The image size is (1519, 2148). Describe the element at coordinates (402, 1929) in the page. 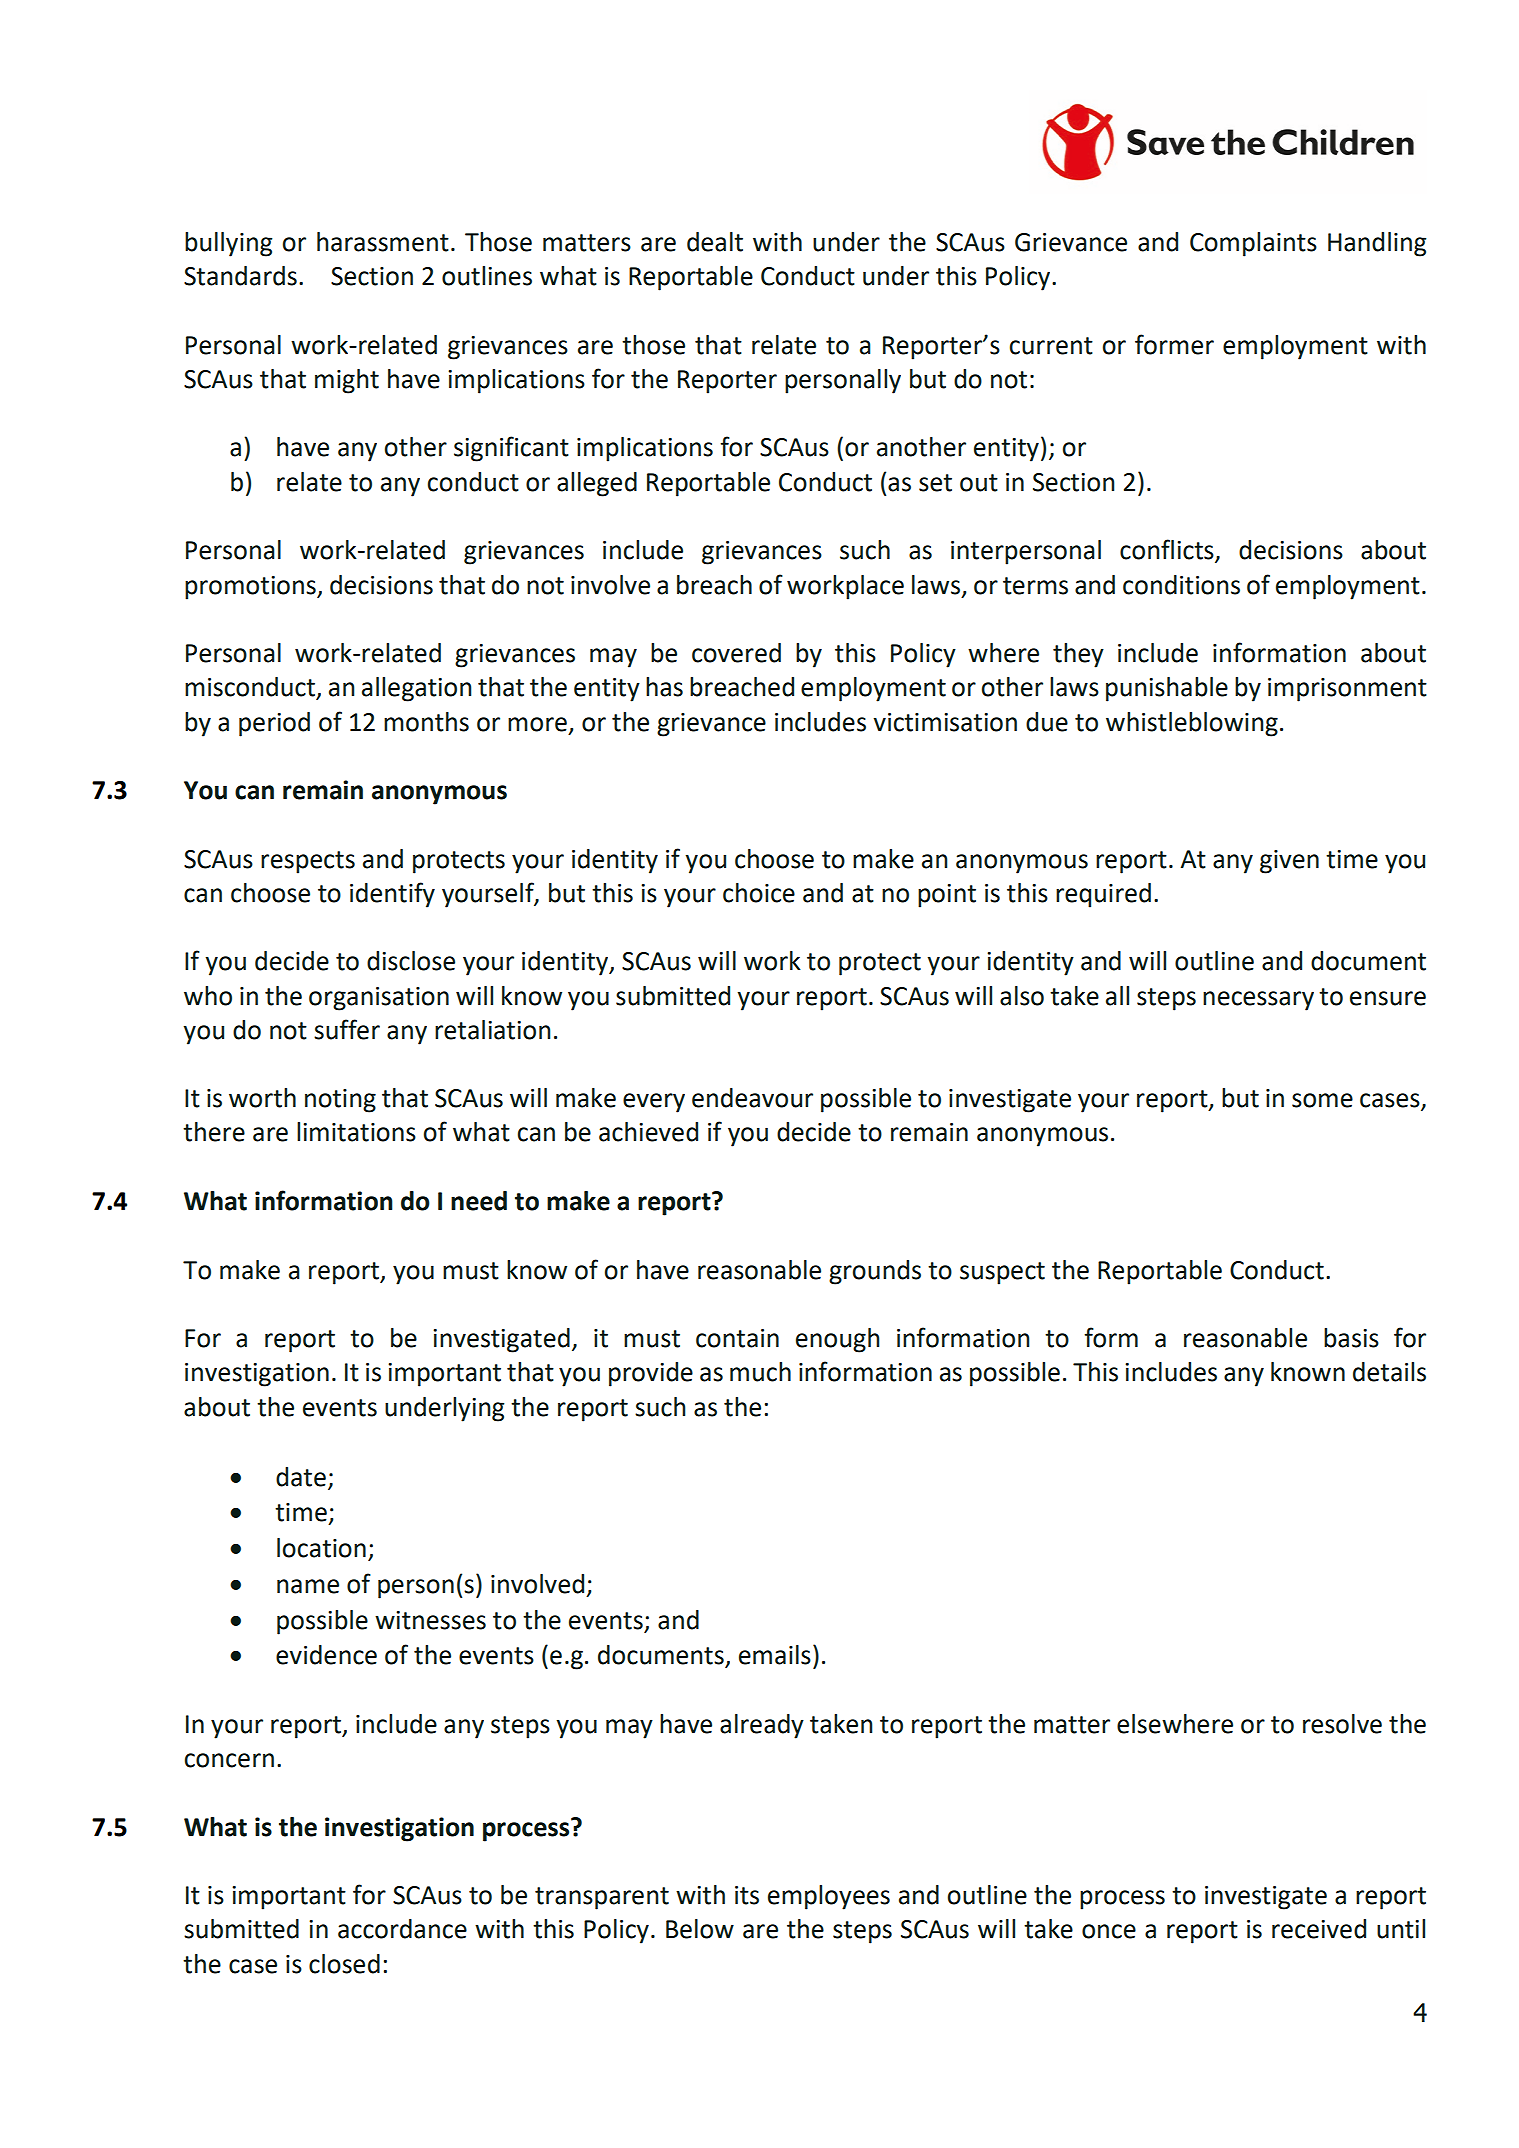

I see `accordance` at that location.
